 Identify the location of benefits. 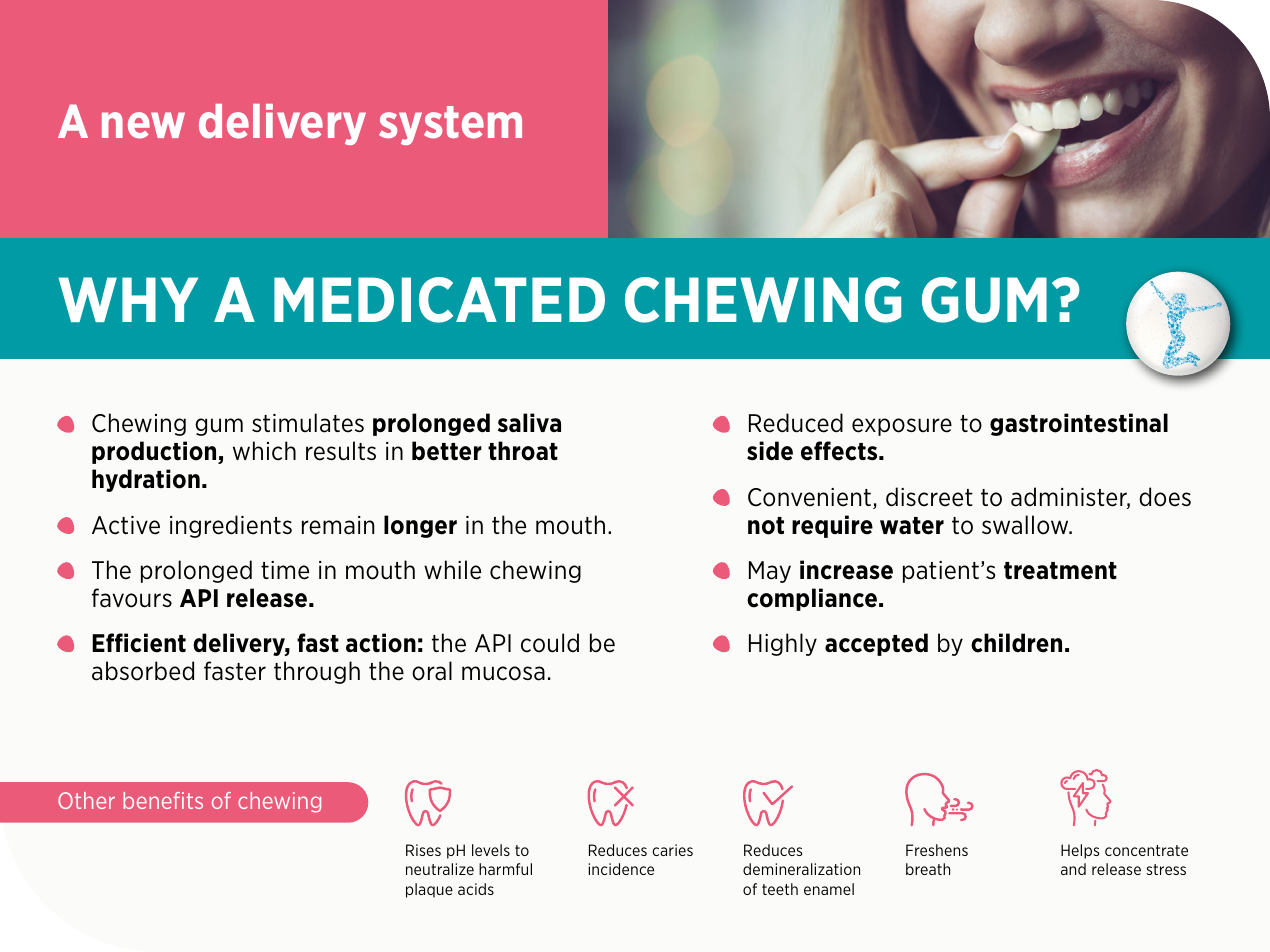
(163, 800).
